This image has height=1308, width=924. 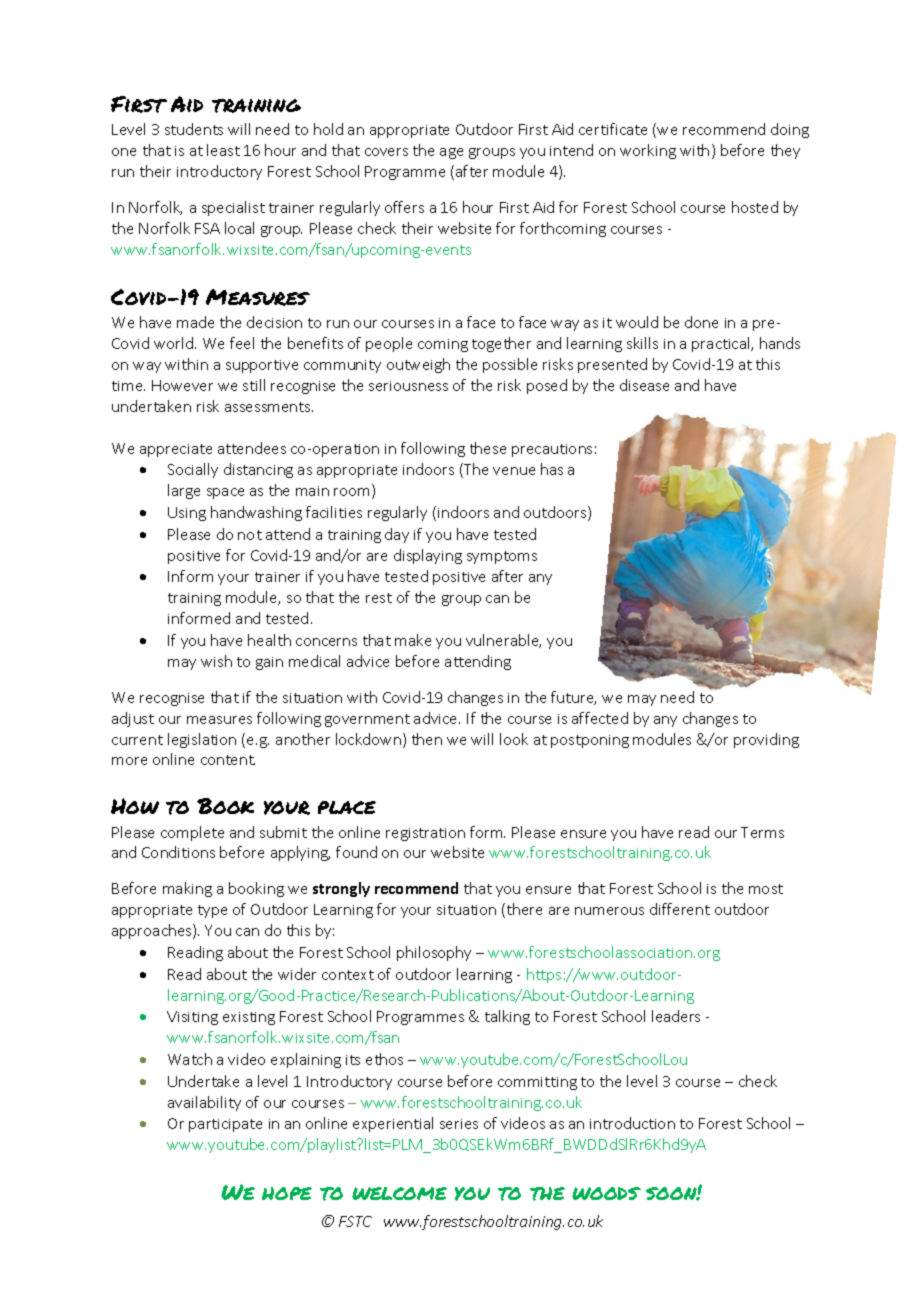 What do you see at coordinates (632, 1123) in the image?
I see `introduction` at bounding box center [632, 1123].
